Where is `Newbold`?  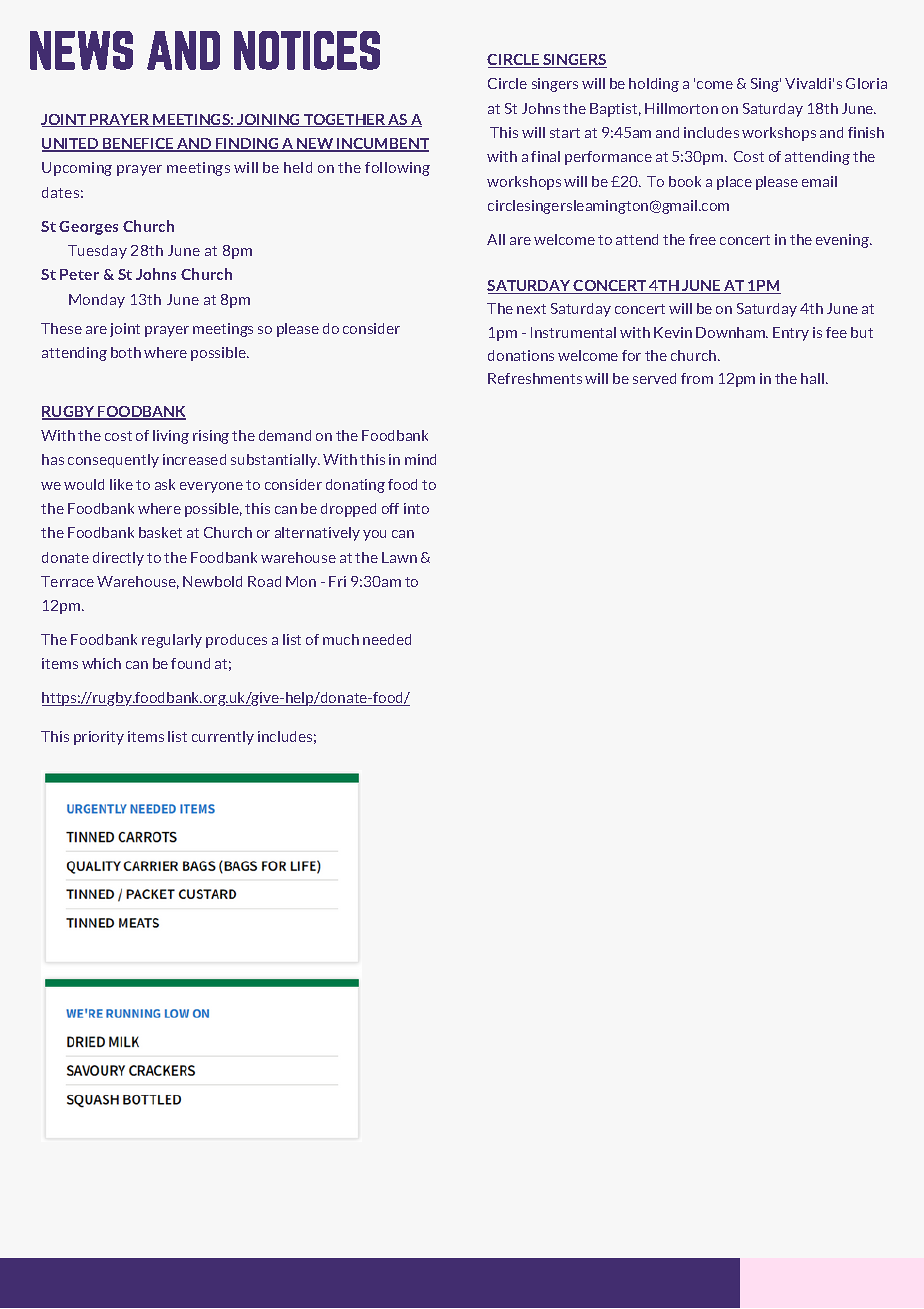
Newbold is located at coordinates (212, 581).
